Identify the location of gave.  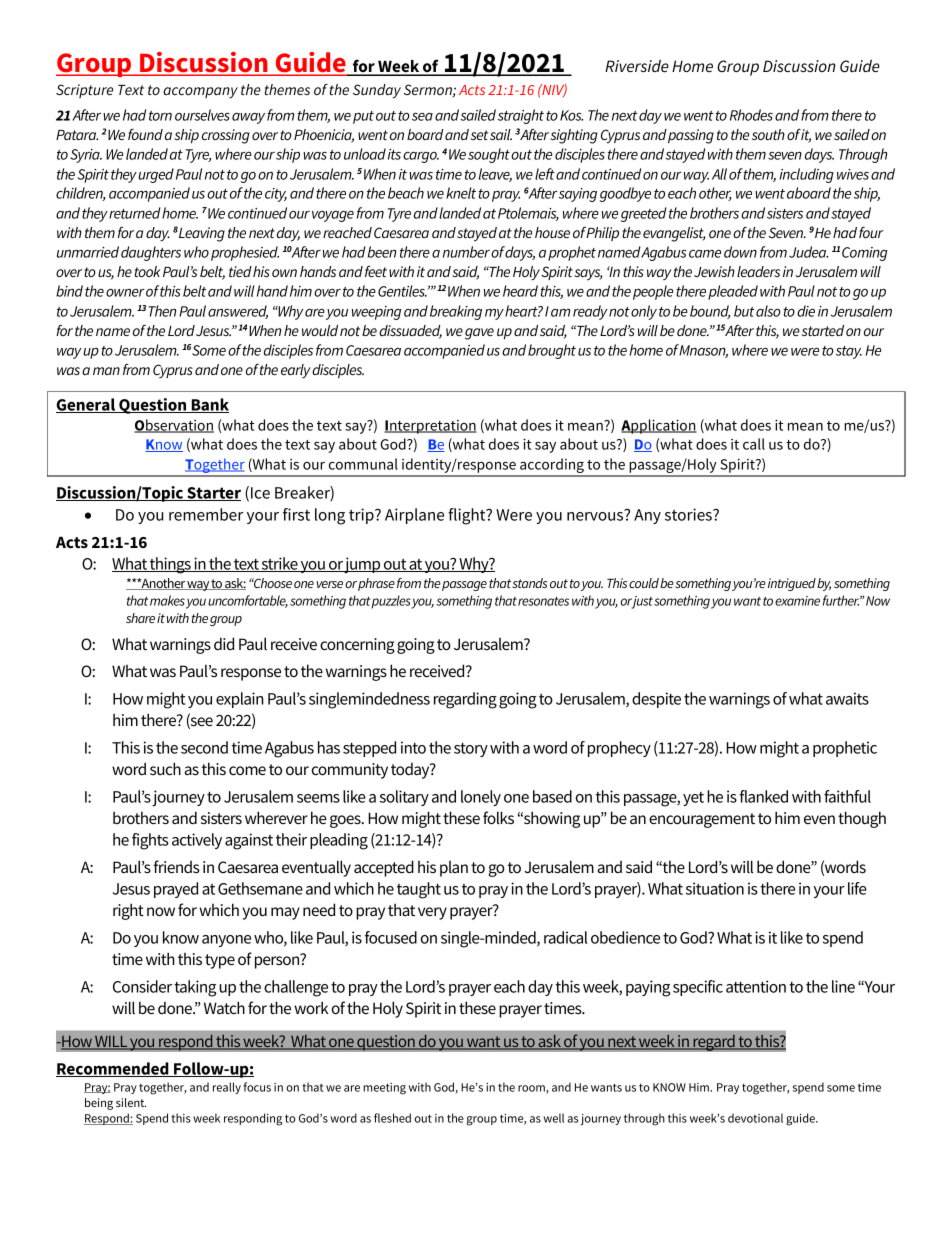
(479, 334).
